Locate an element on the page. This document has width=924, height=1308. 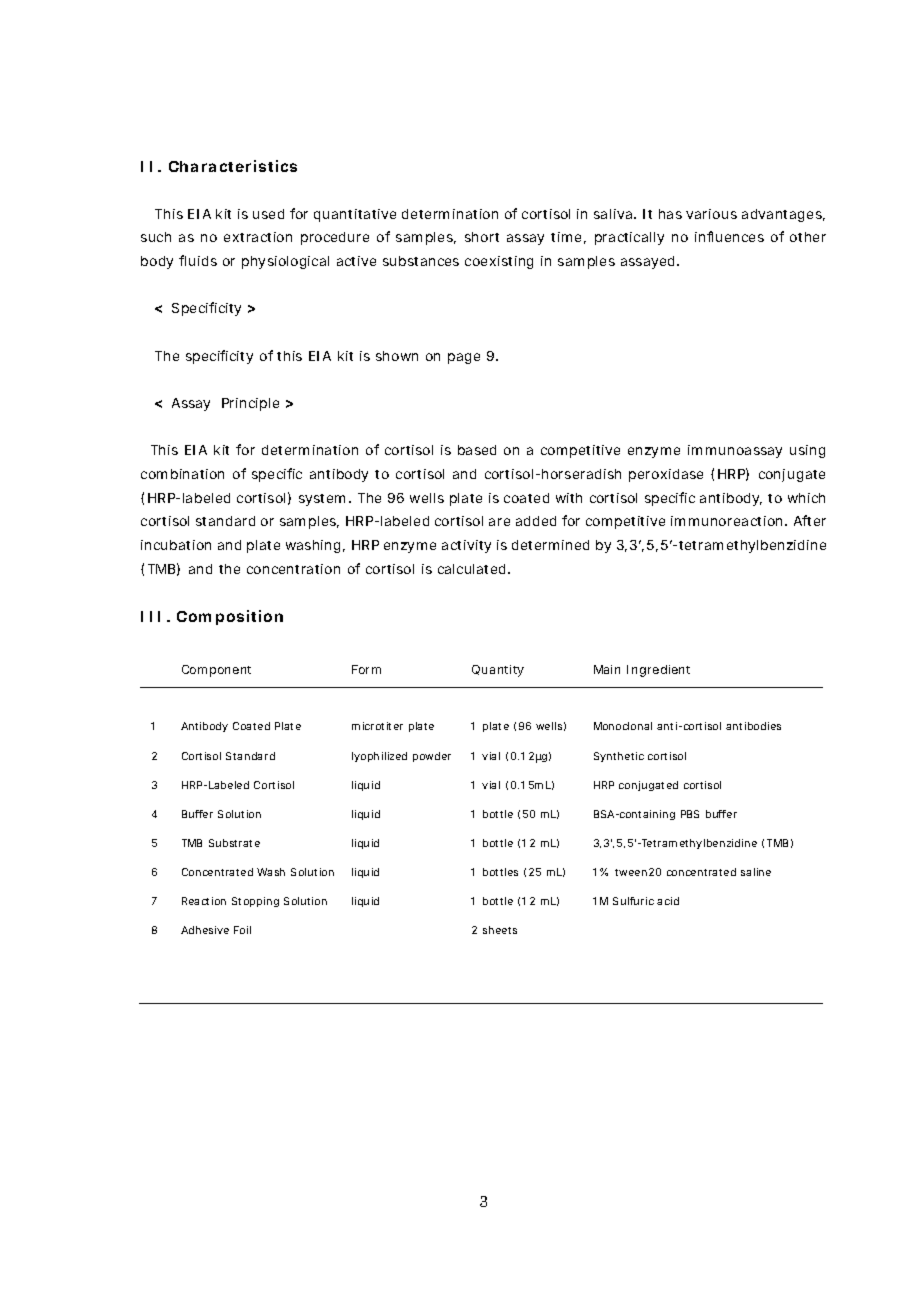
Stopping is located at coordinates (255, 902).
